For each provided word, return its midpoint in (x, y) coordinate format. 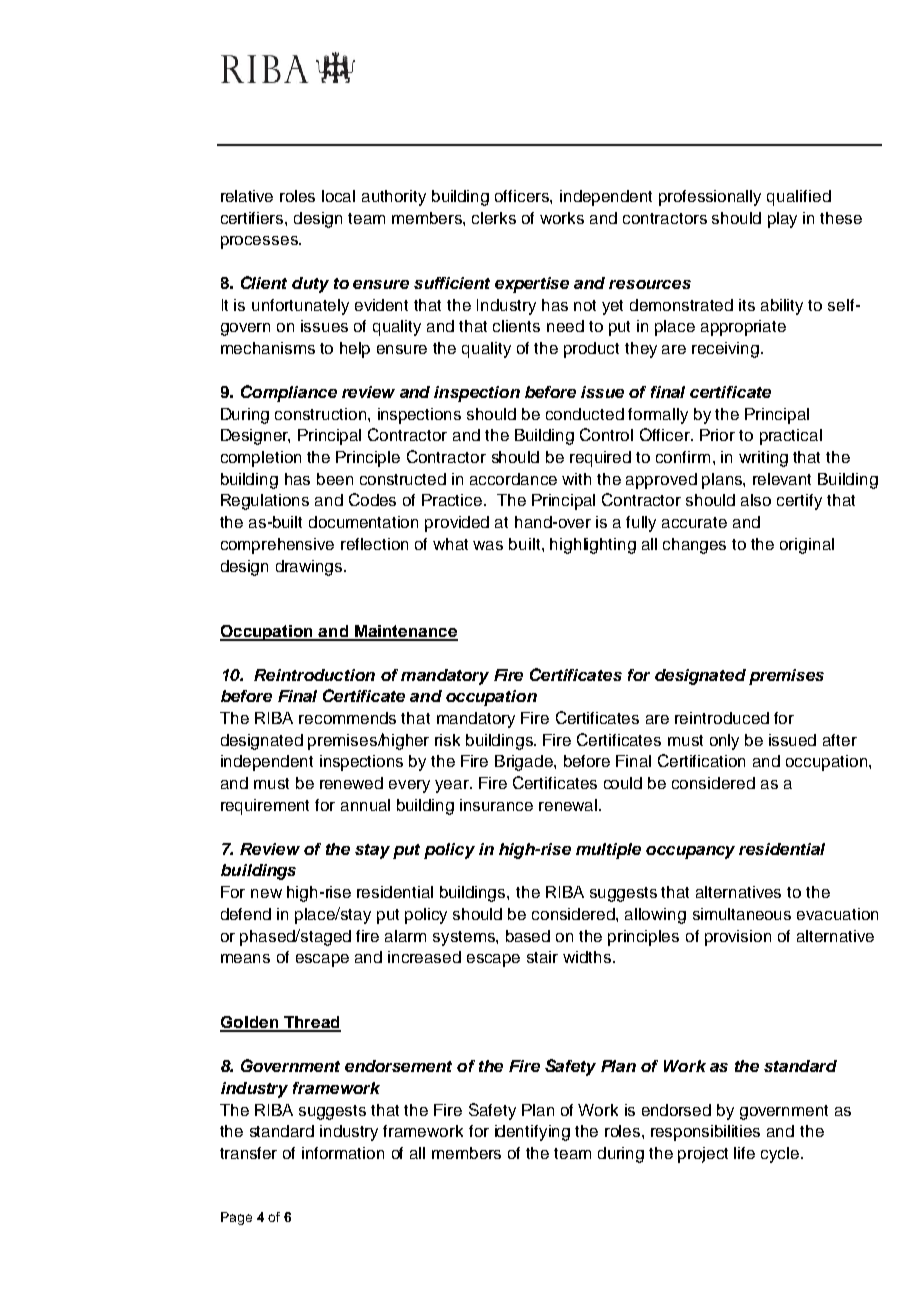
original (807, 546)
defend (246, 914)
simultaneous (742, 914)
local (338, 196)
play (782, 220)
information (343, 1153)
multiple (608, 851)
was (488, 545)
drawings (310, 568)
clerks (494, 218)
